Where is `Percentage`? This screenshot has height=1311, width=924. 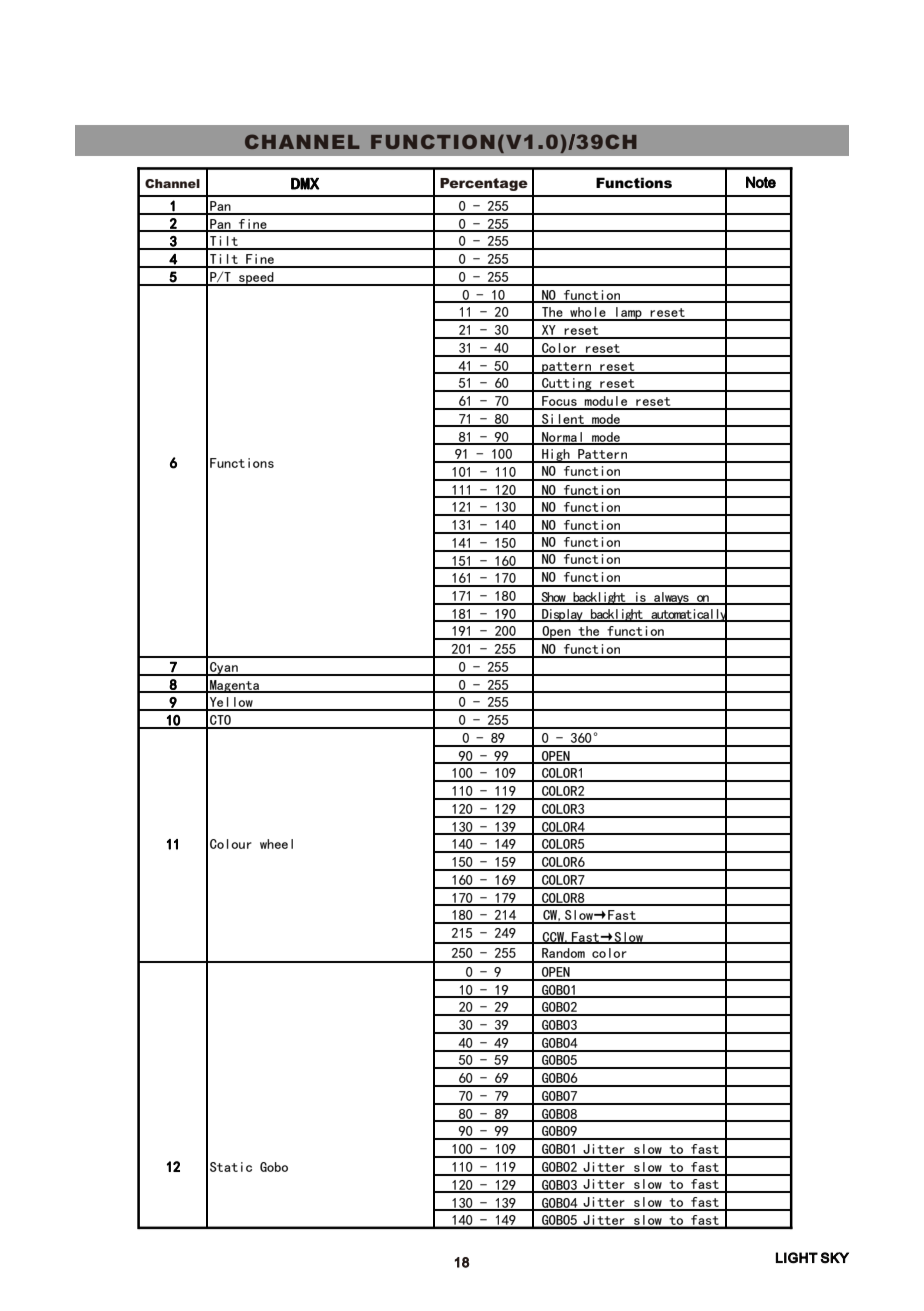 Percentage is located at coordinates (484, 184).
